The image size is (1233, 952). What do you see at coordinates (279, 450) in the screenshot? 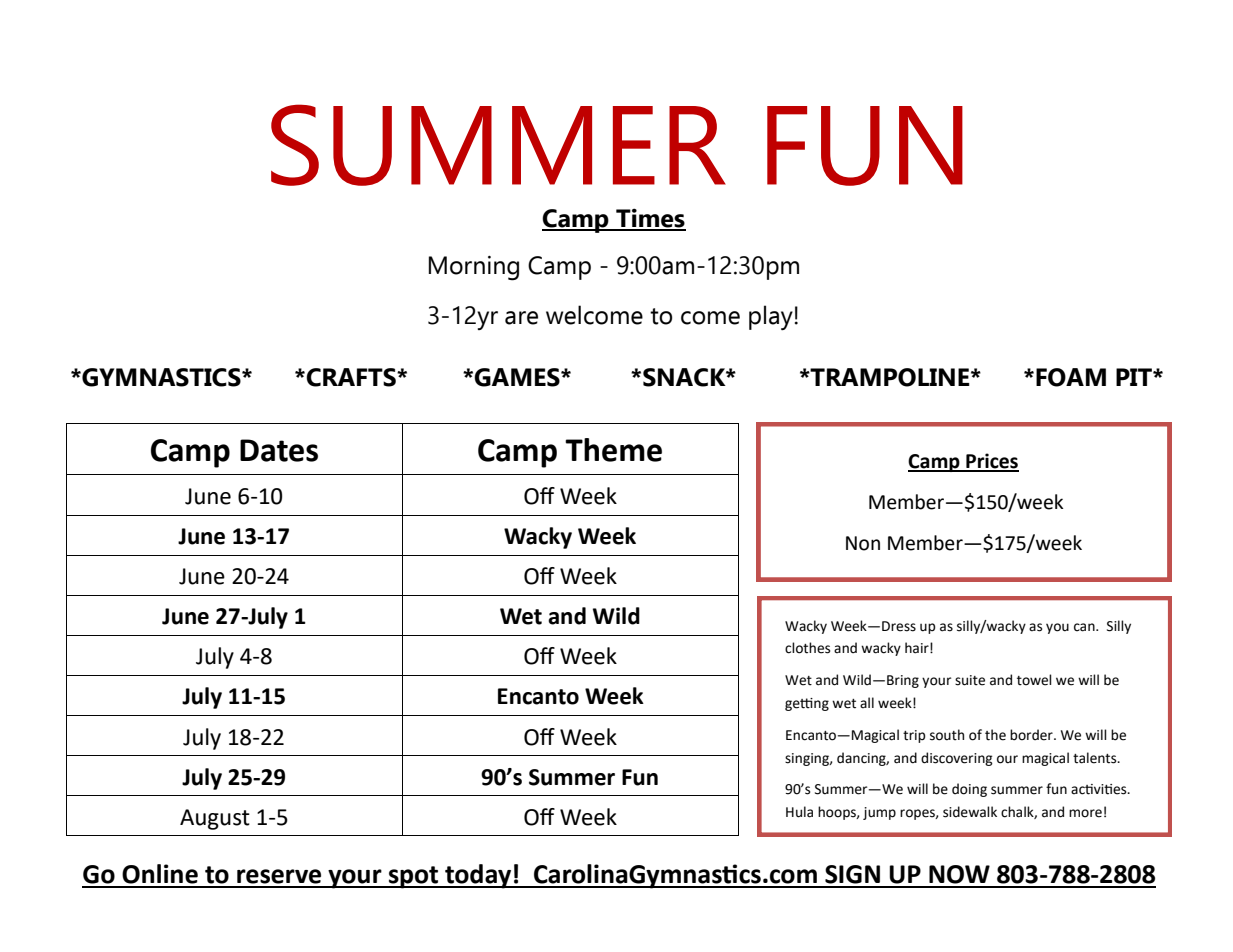
I see `Dates` at bounding box center [279, 450].
